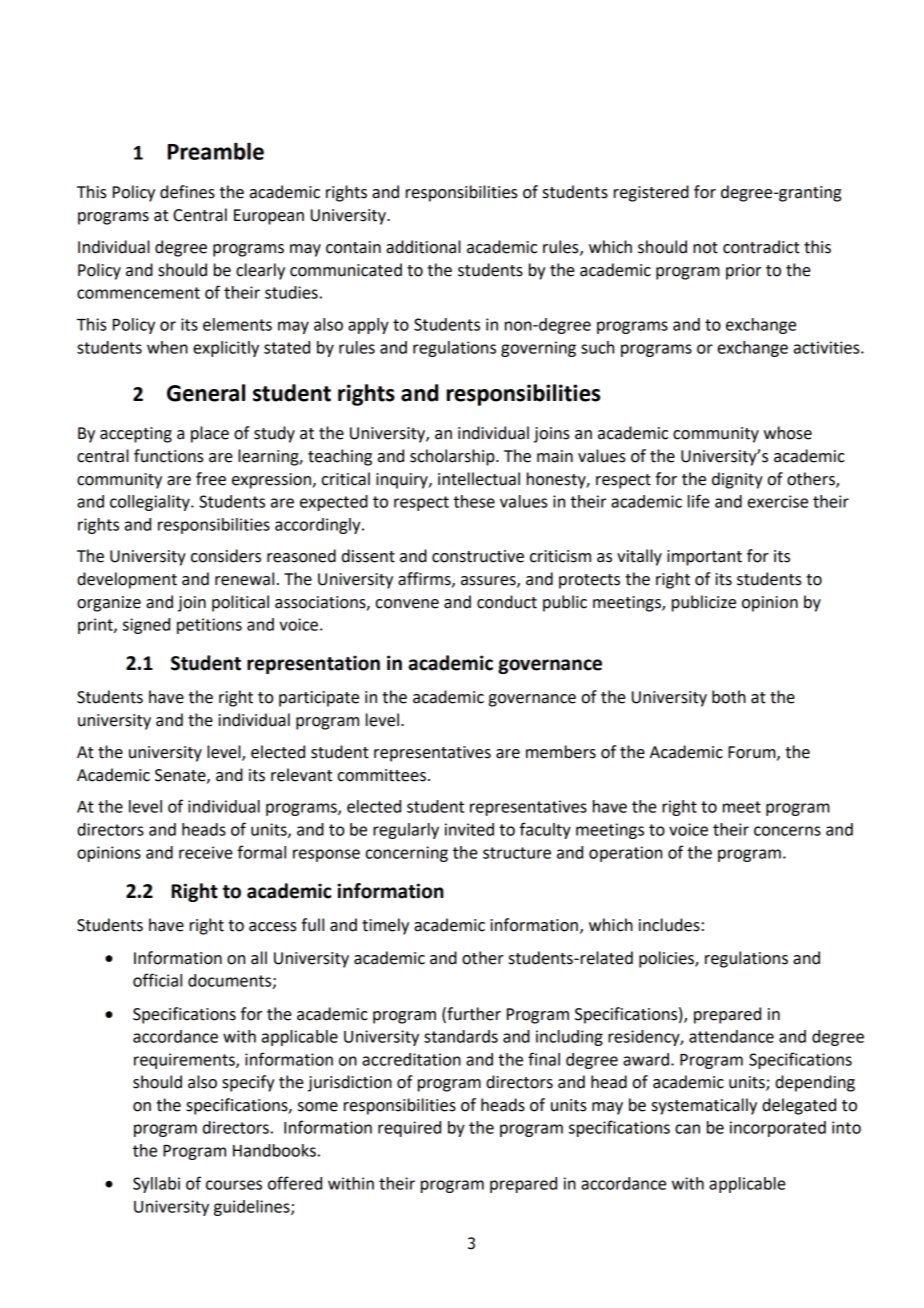 This page has height=1308, width=924. I want to click on constructive, so click(478, 556).
